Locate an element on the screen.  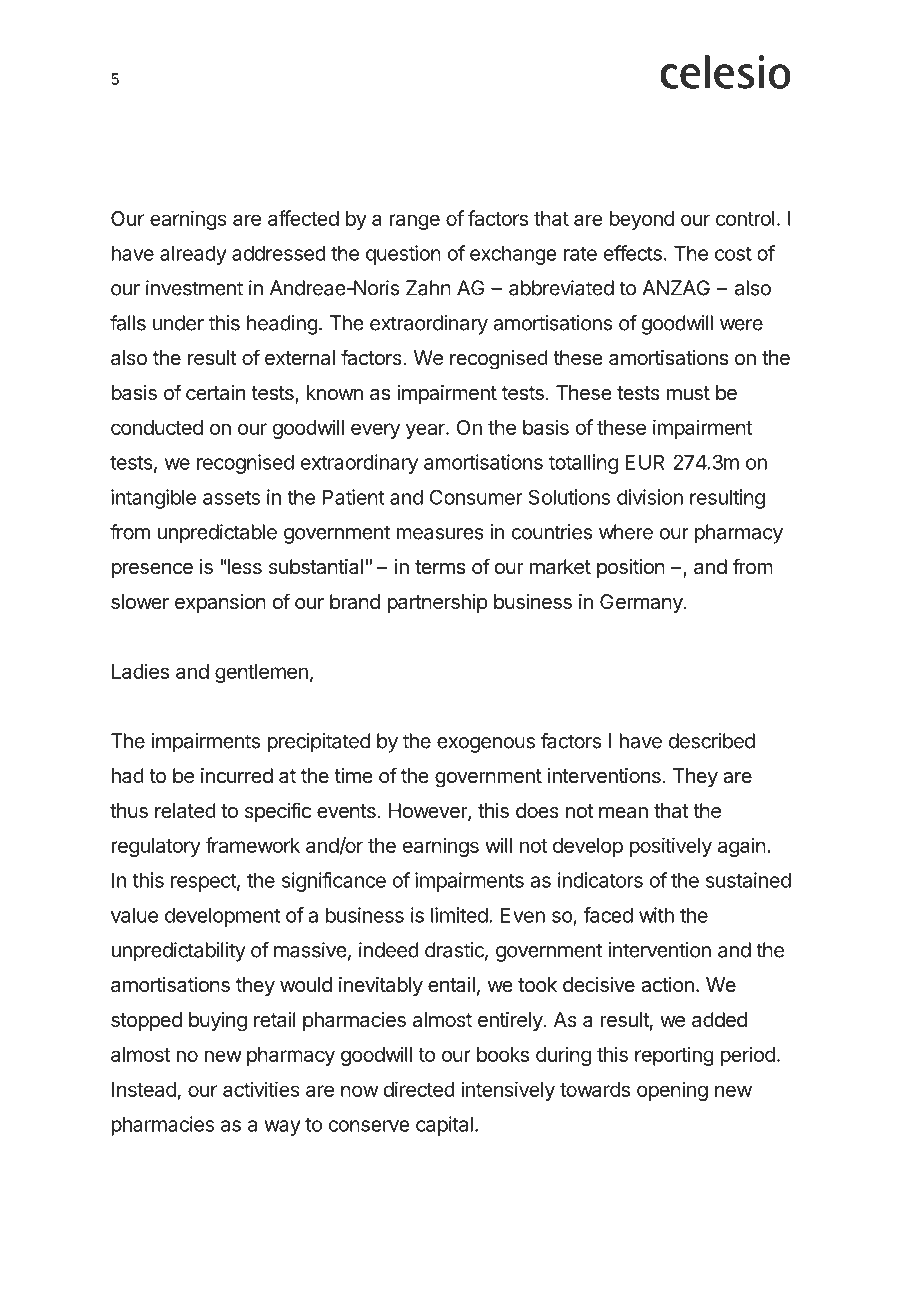
question is located at coordinates (403, 255).
